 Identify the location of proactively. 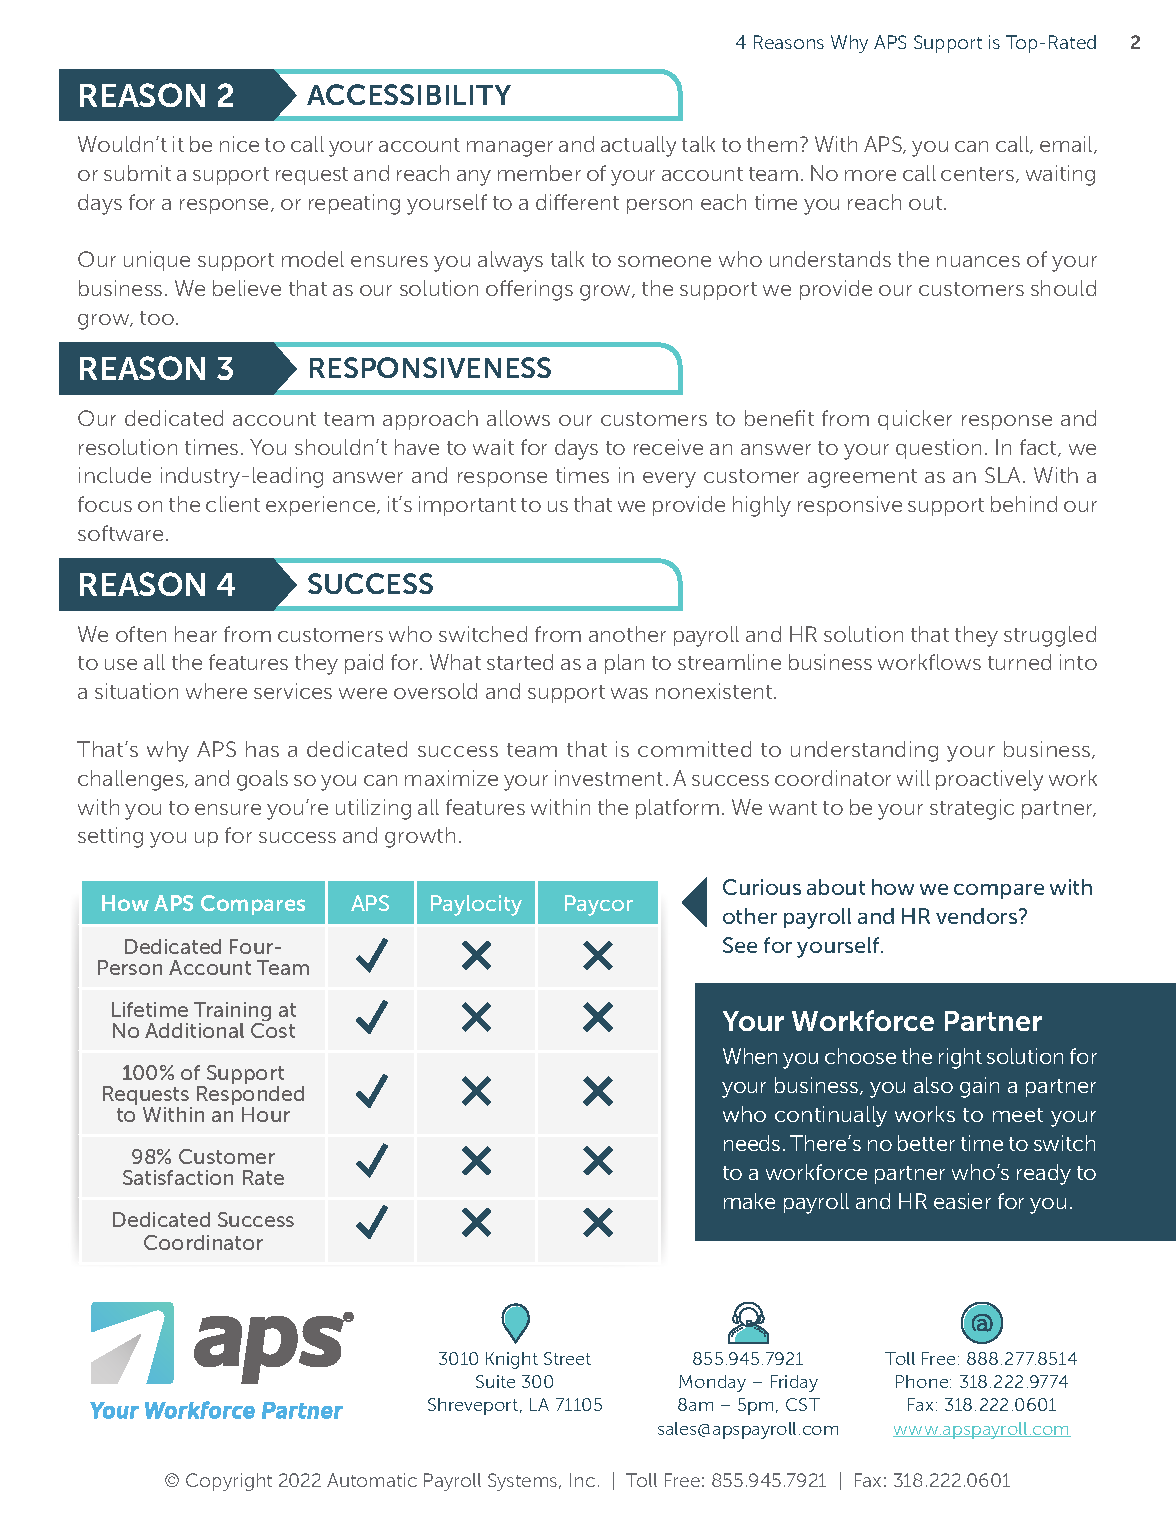
(989, 780).
